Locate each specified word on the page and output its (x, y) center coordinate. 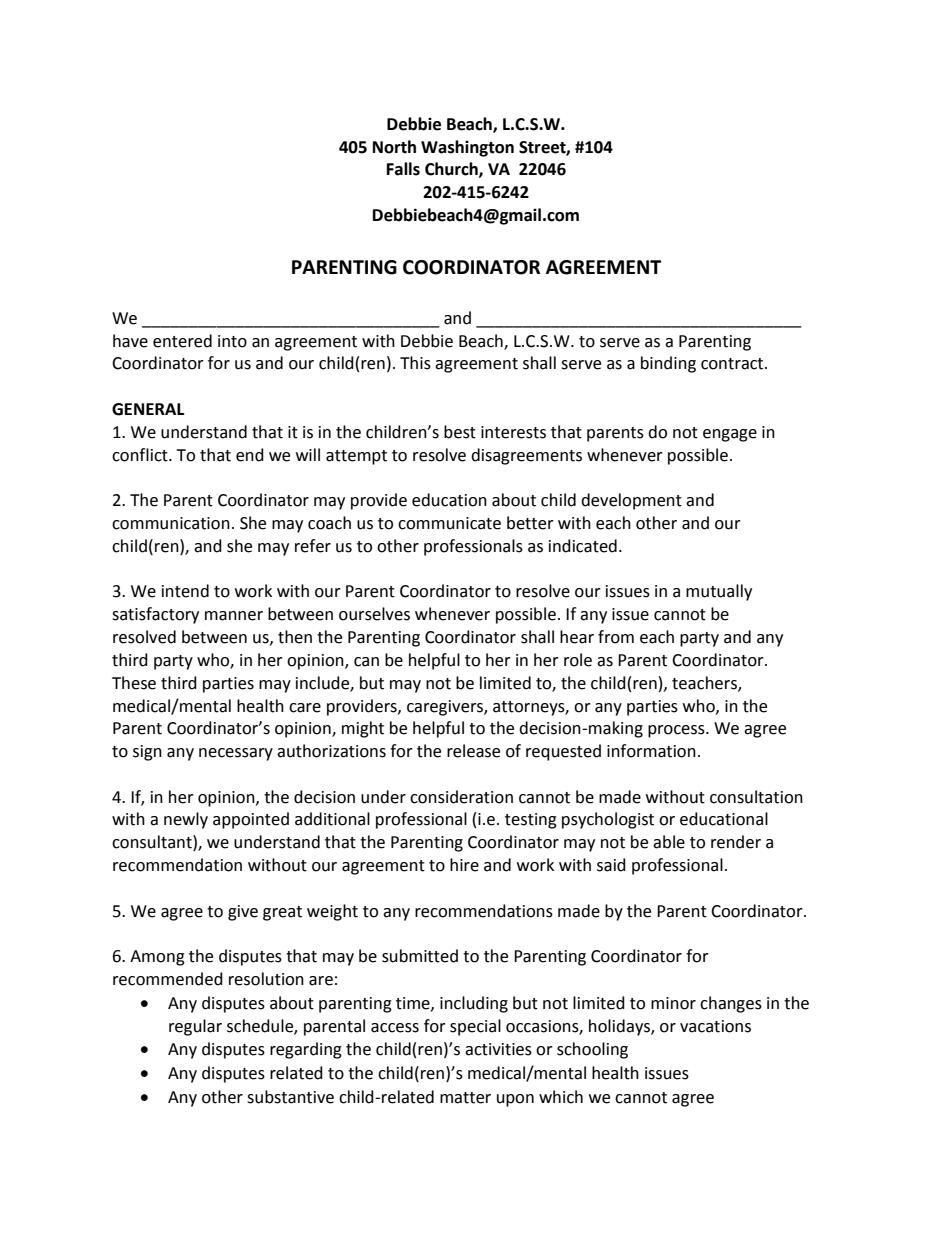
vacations (715, 1026)
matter (465, 1098)
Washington (467, 148)
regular (195, 1027)
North (394, 147)
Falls (403, 169)
